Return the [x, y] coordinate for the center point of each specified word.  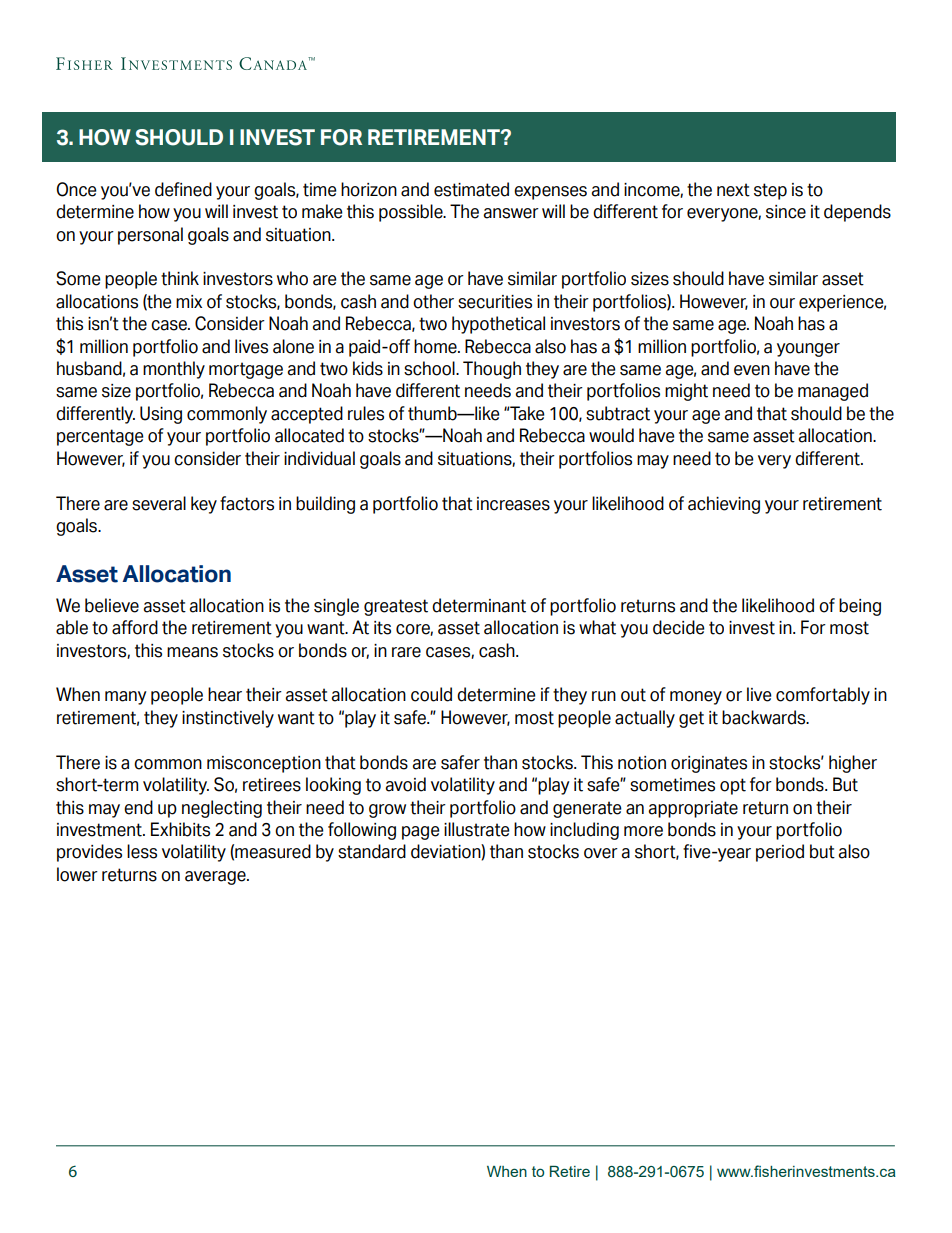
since [786, 212]
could [431, 694]
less [142, 851]
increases [513, 504]
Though [492, 370]
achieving [724, 505]
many [126, 698]
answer [511, 213]
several [159, 503]
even [752, 370]
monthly [174, 370]
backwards [765, 717]
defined [183, 189]
